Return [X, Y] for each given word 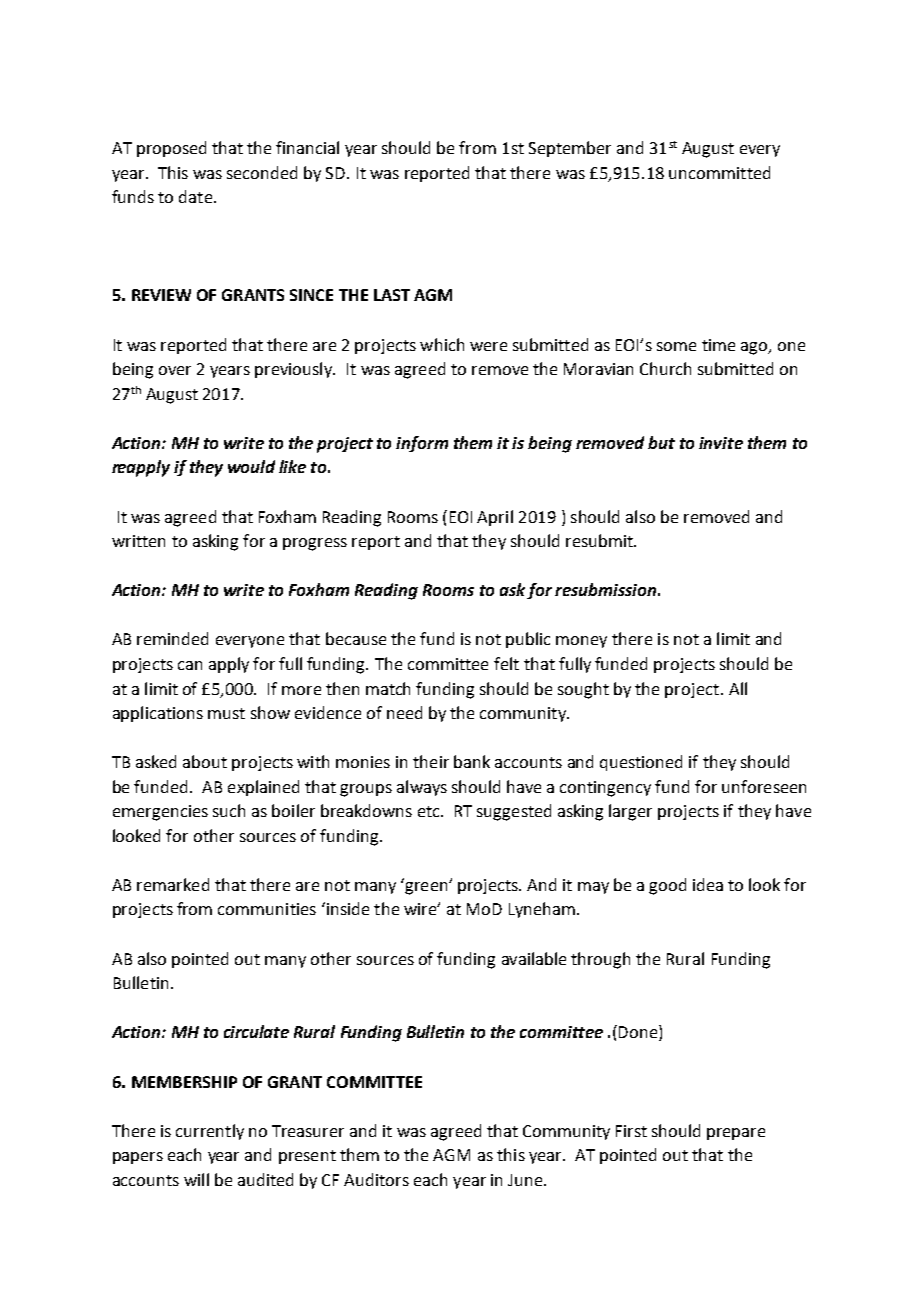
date [195, 196]
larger [630, 812]
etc [430, 811]
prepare [736, 1134]
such [229, 810]
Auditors [376, 1179]
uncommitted [719, 172]
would [251, 466]
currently [210, 1132]
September [570, 149]
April [495, 518]
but [661, 442]
